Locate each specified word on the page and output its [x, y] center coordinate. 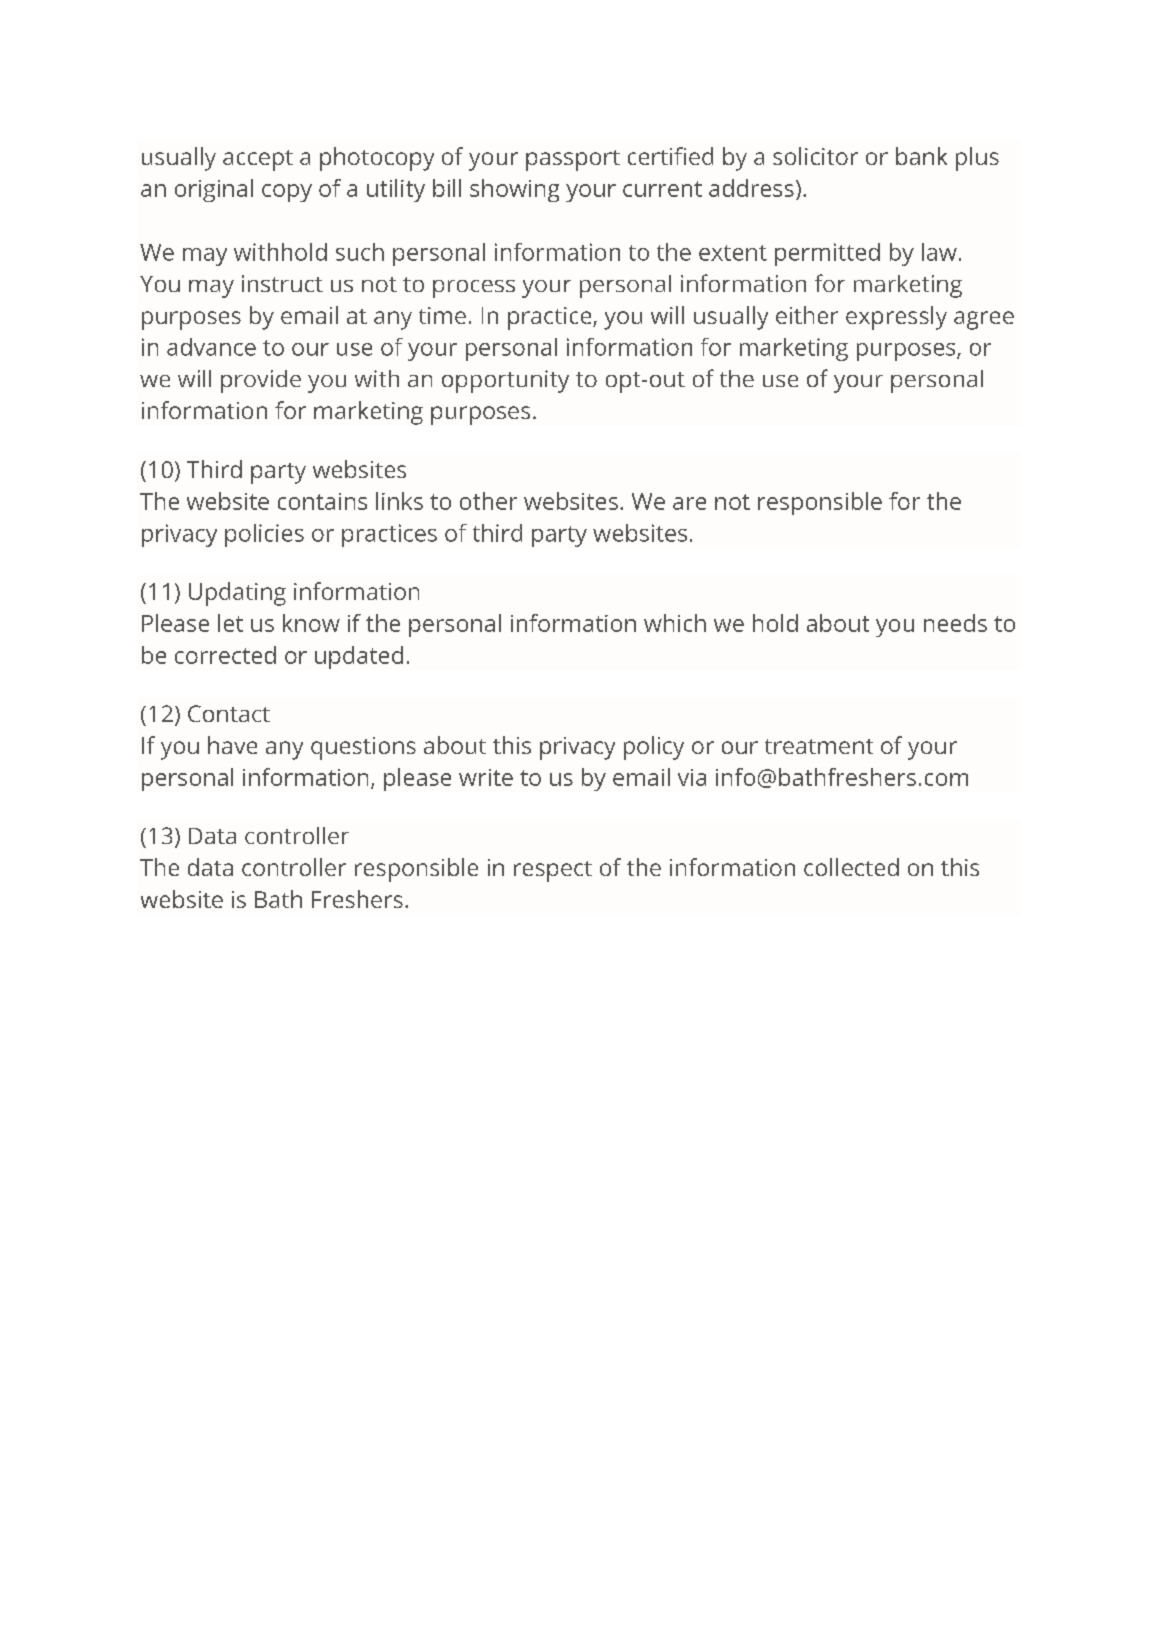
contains [322, 501]
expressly [896, 318]
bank [921, 156]
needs [955, 623]
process [474, 289]
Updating [237, 594]
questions [363, 748]
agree [984, 320]
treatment [819, 746]
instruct [282, 283]
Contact [229, 713]
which [675, 623]
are [689, 503]
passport [573, 160]
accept [258, 160]
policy [654, 748]
